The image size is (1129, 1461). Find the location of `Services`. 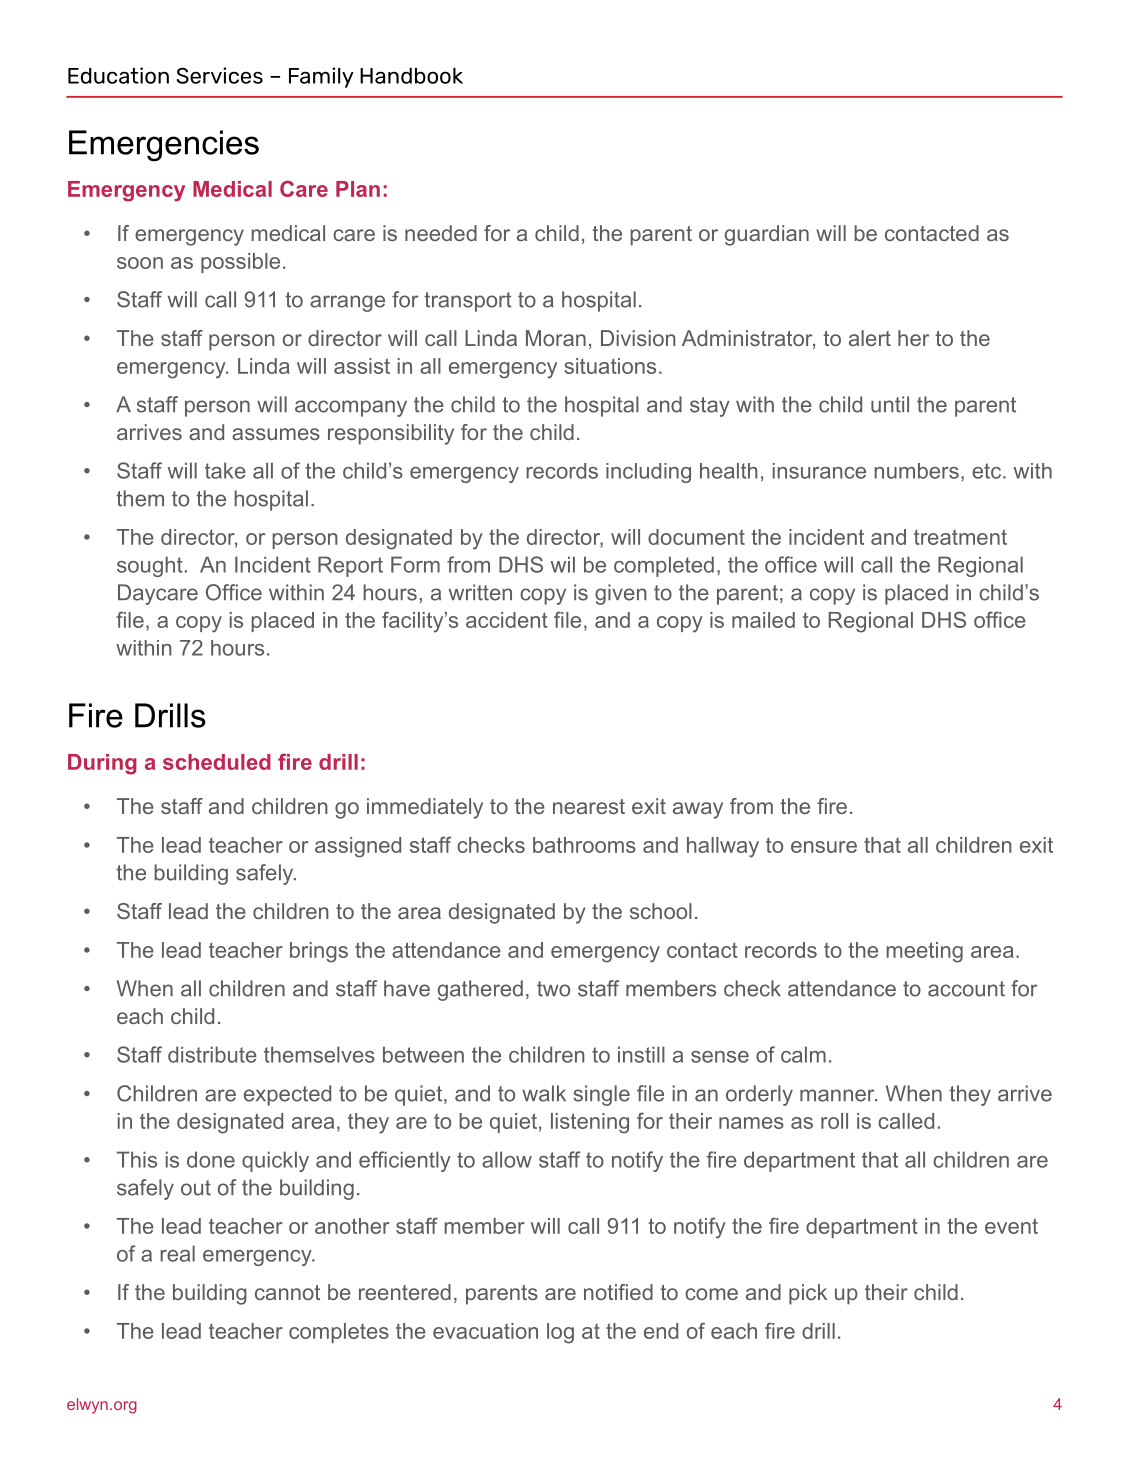

Services is located at coordinates (220, 75).
